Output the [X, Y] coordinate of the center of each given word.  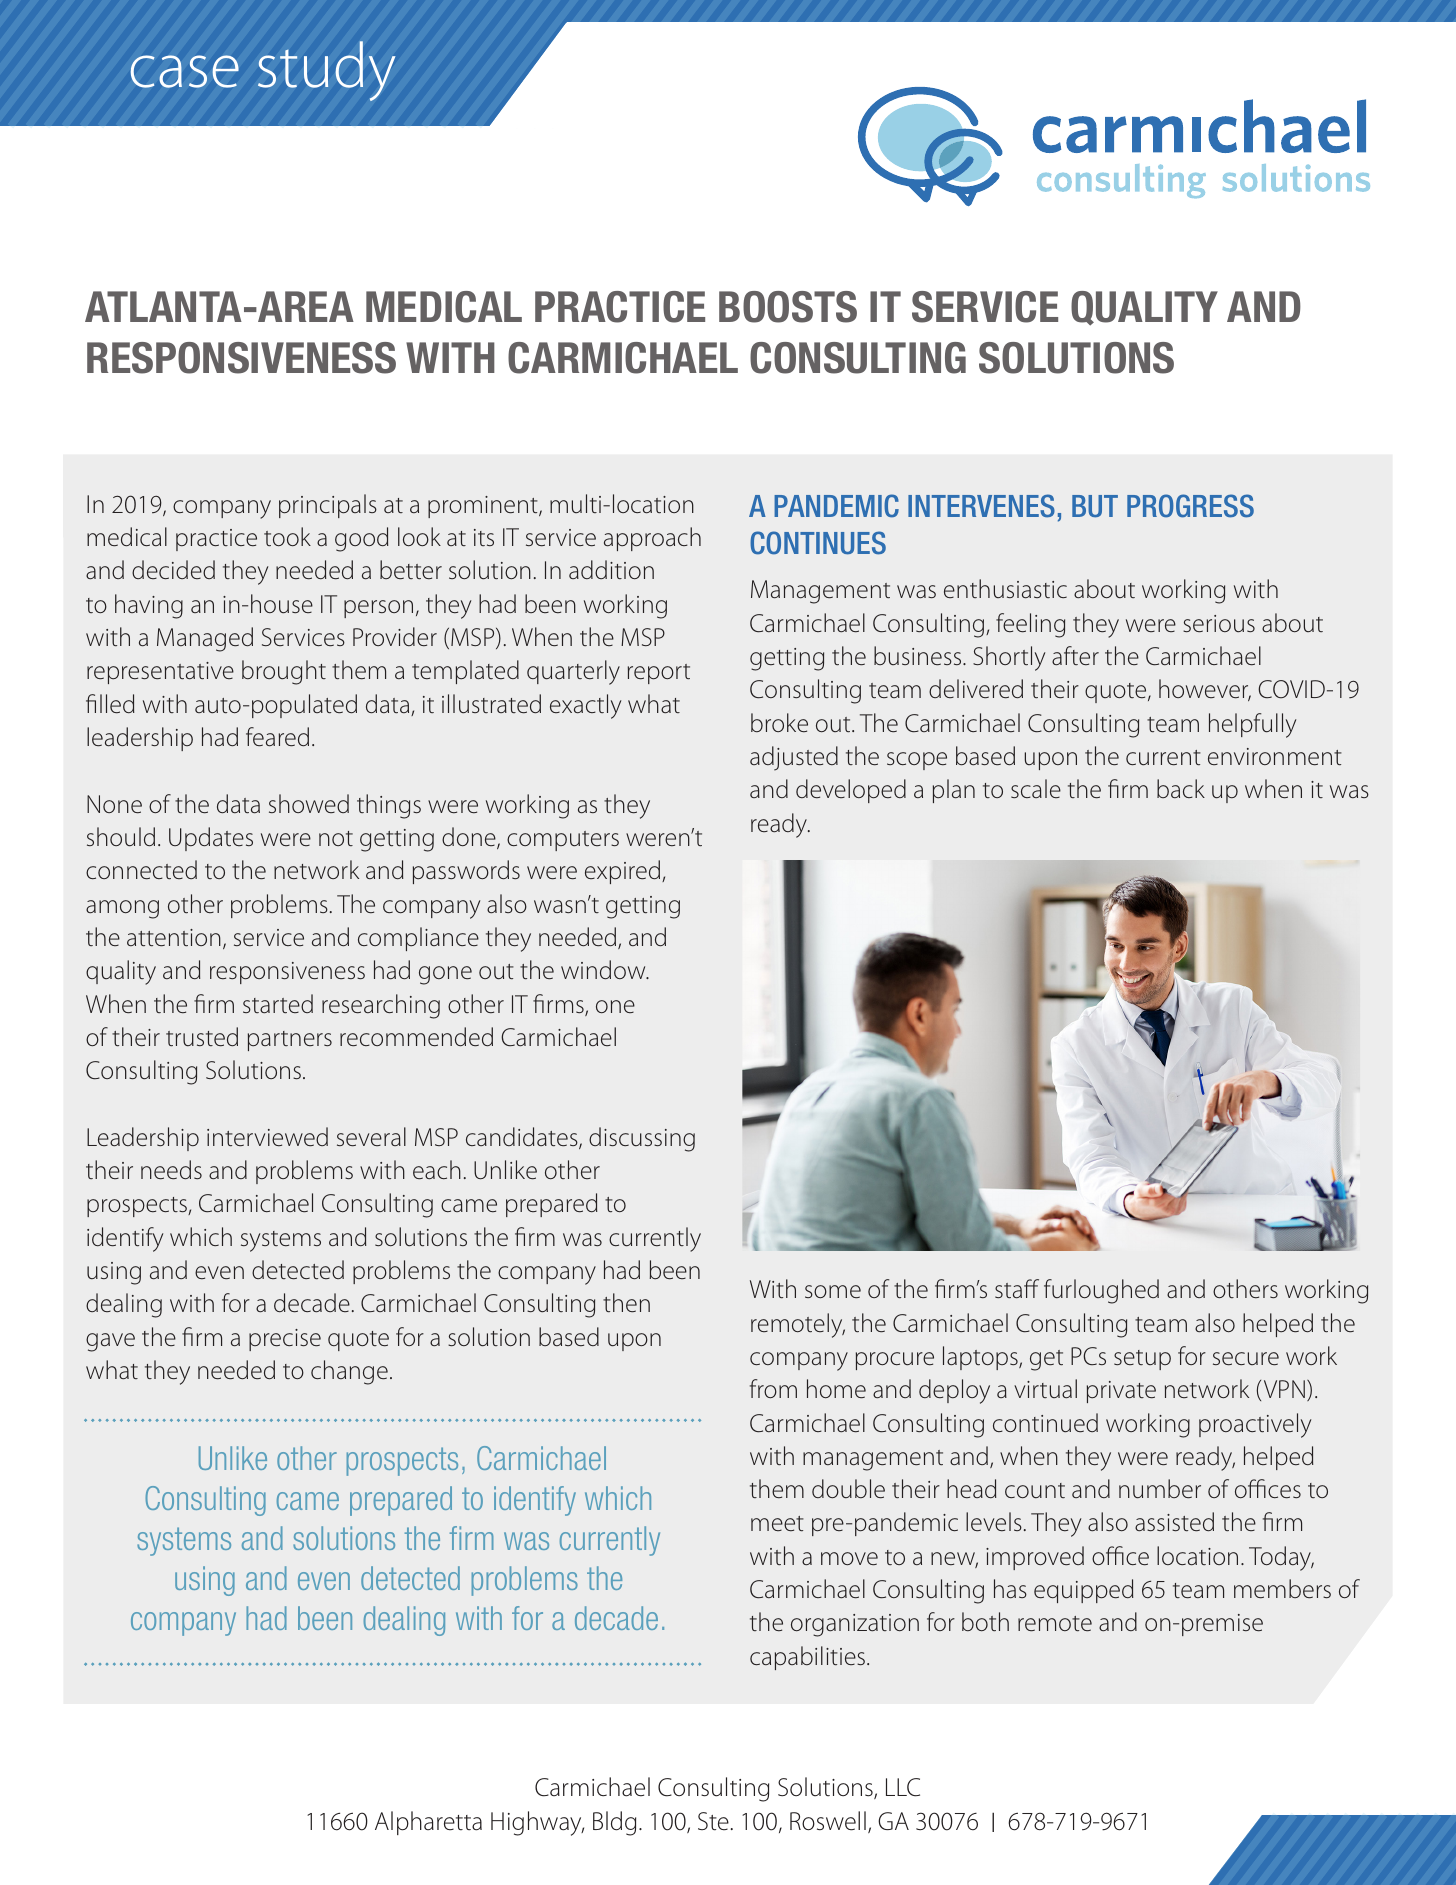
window [604, 970]
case [185, 71]
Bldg [614, 1823]
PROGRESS [1190, 506]
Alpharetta [428, 1823]
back [1181, 788]
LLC [903, 1787]
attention [174, 938]
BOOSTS [788, 307]
